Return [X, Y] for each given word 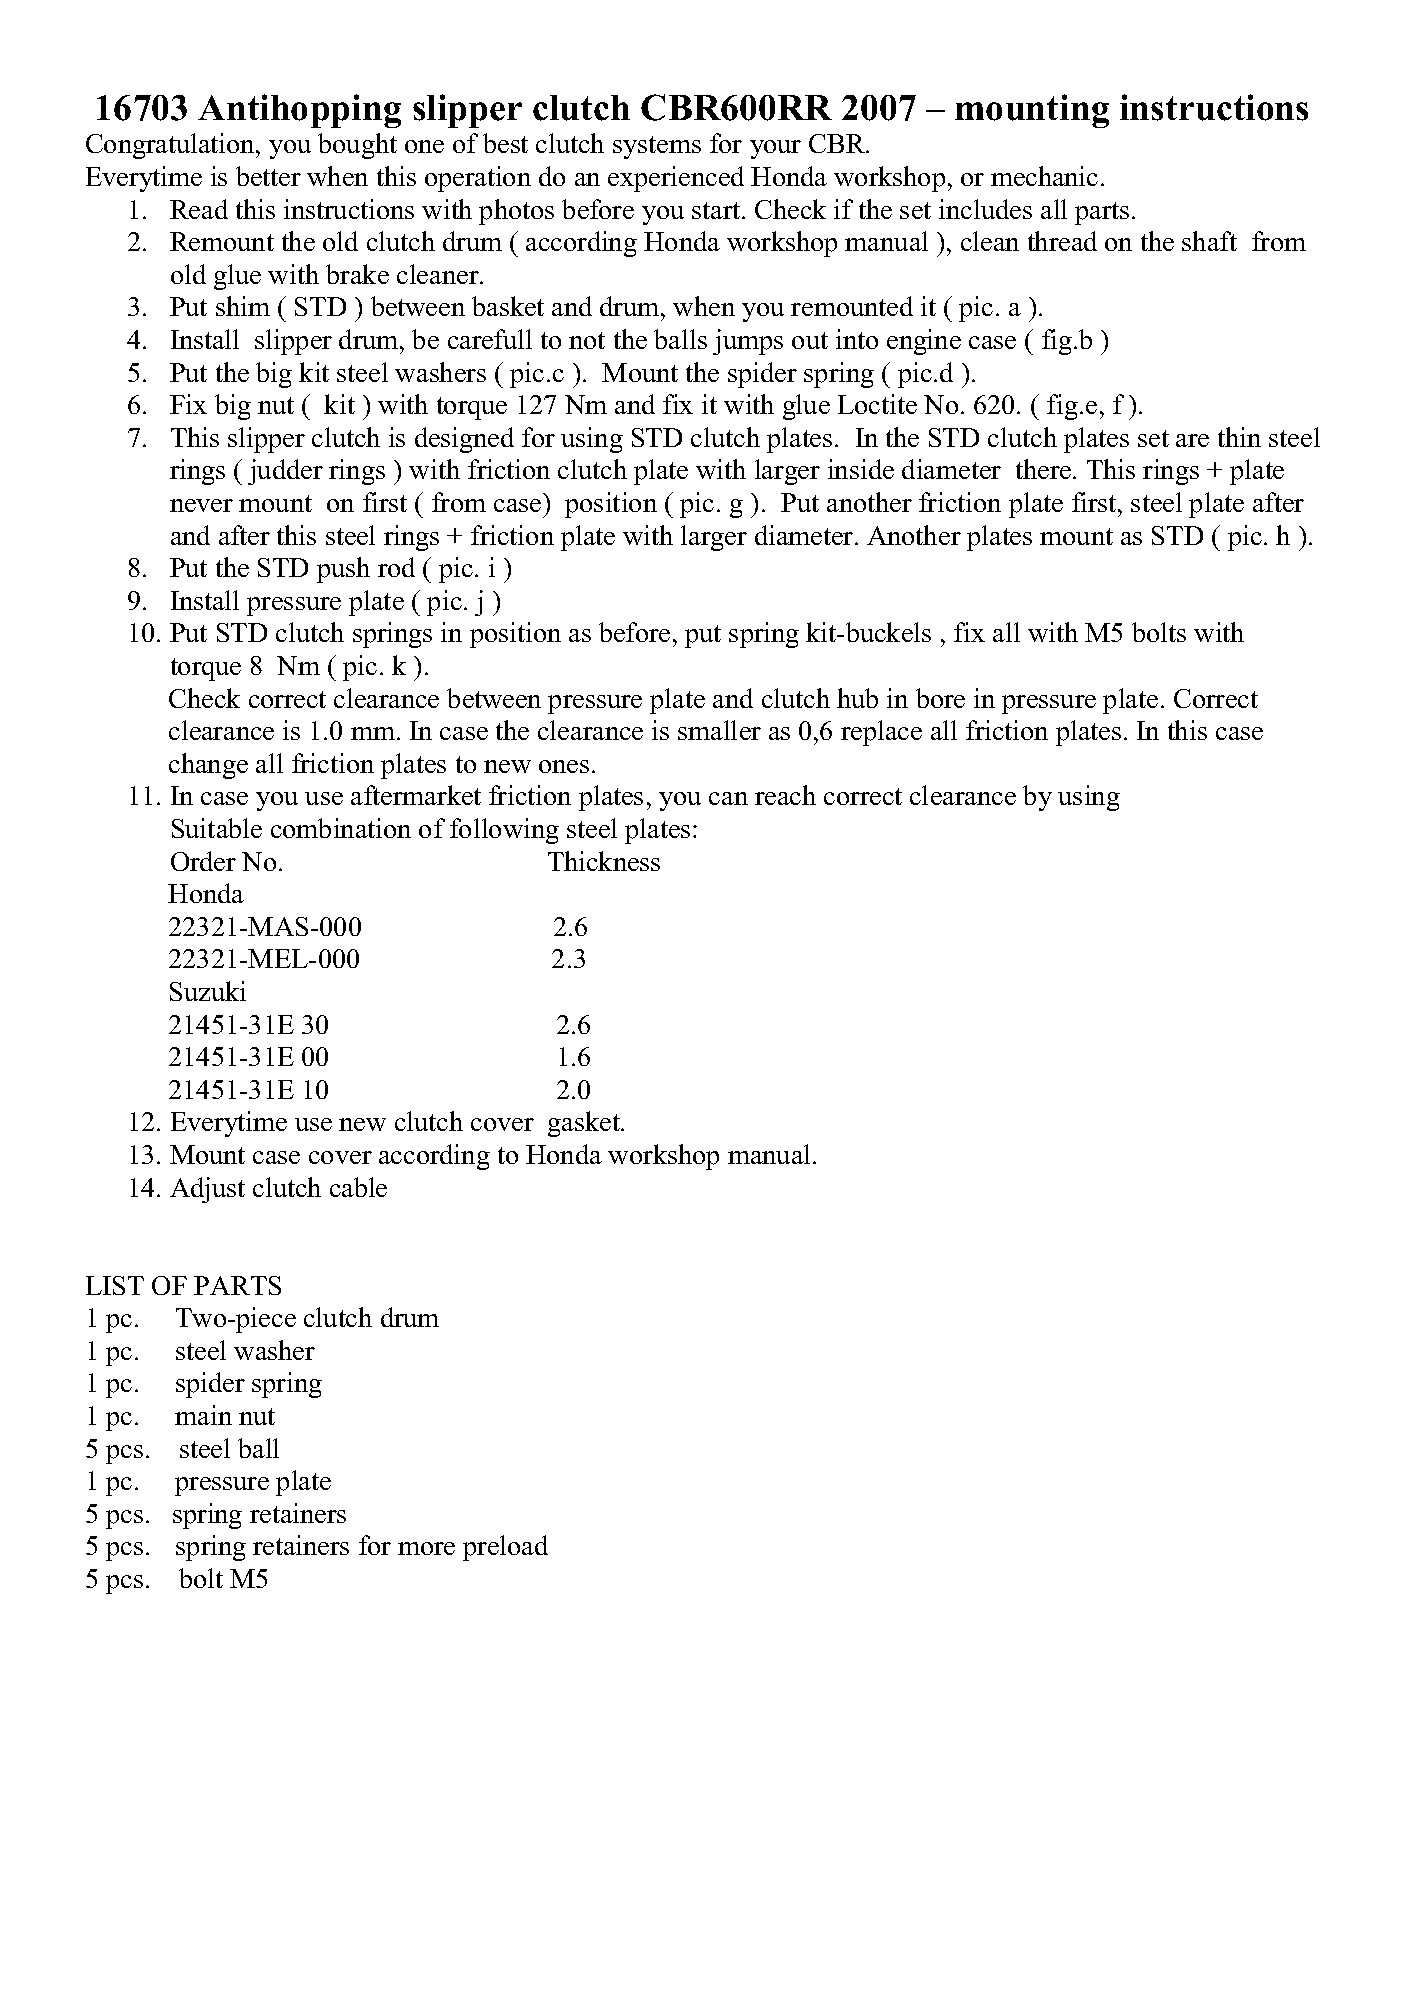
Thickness [604, 861]
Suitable [217, 828]
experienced [676, 179]
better [268, 176]
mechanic [1044, 176]
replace [881, 733]
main [203, 1415]
